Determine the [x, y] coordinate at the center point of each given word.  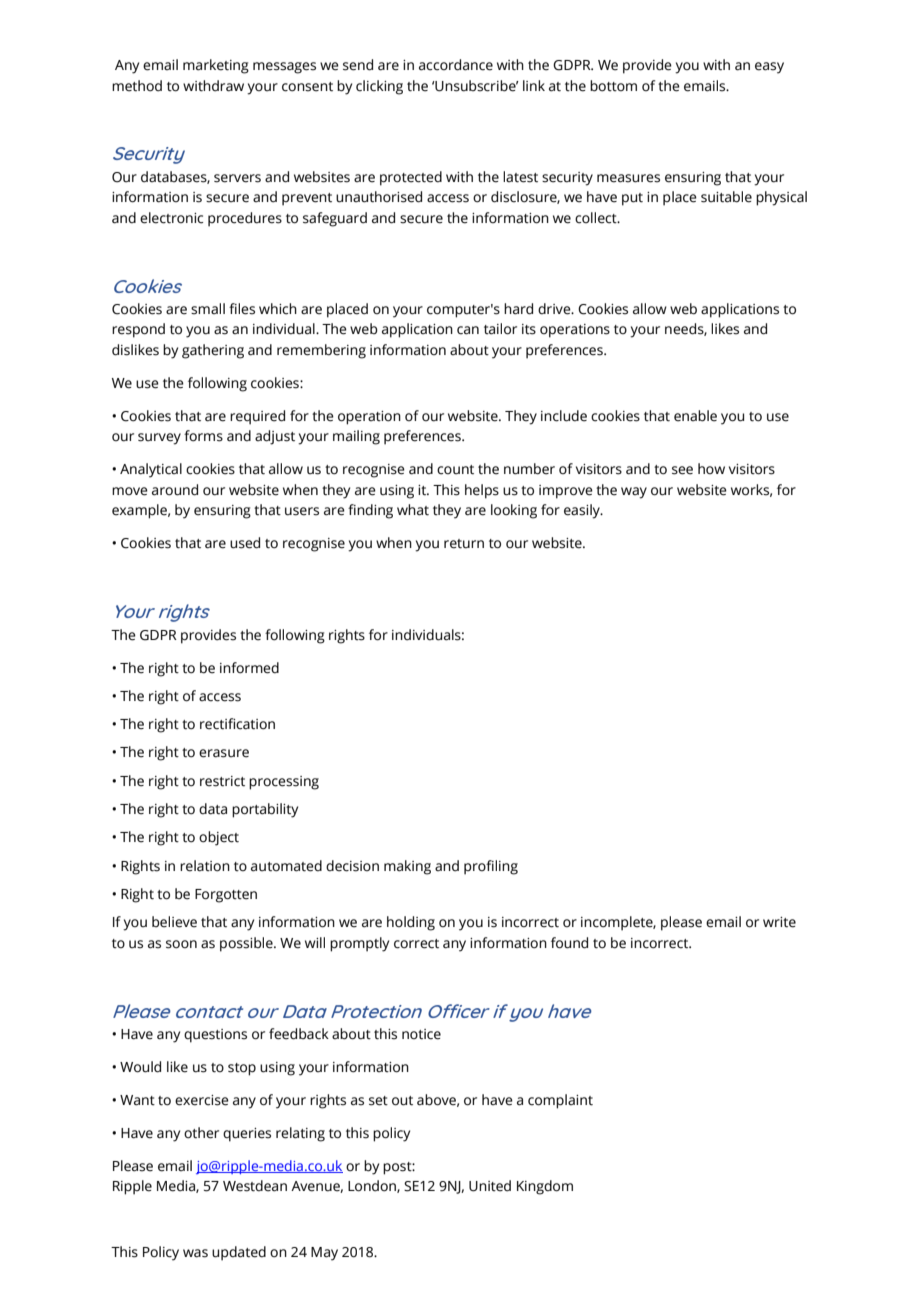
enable [695, 416]
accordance [456, 65]
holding [411, 923]
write [779, 922]
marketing [216, 66]
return [464, 544]
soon [181, 944]
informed [249, 668]
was [195, 1253]
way [634, 493]
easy [769, 68]
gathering [213, 351]
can [468, 330]
